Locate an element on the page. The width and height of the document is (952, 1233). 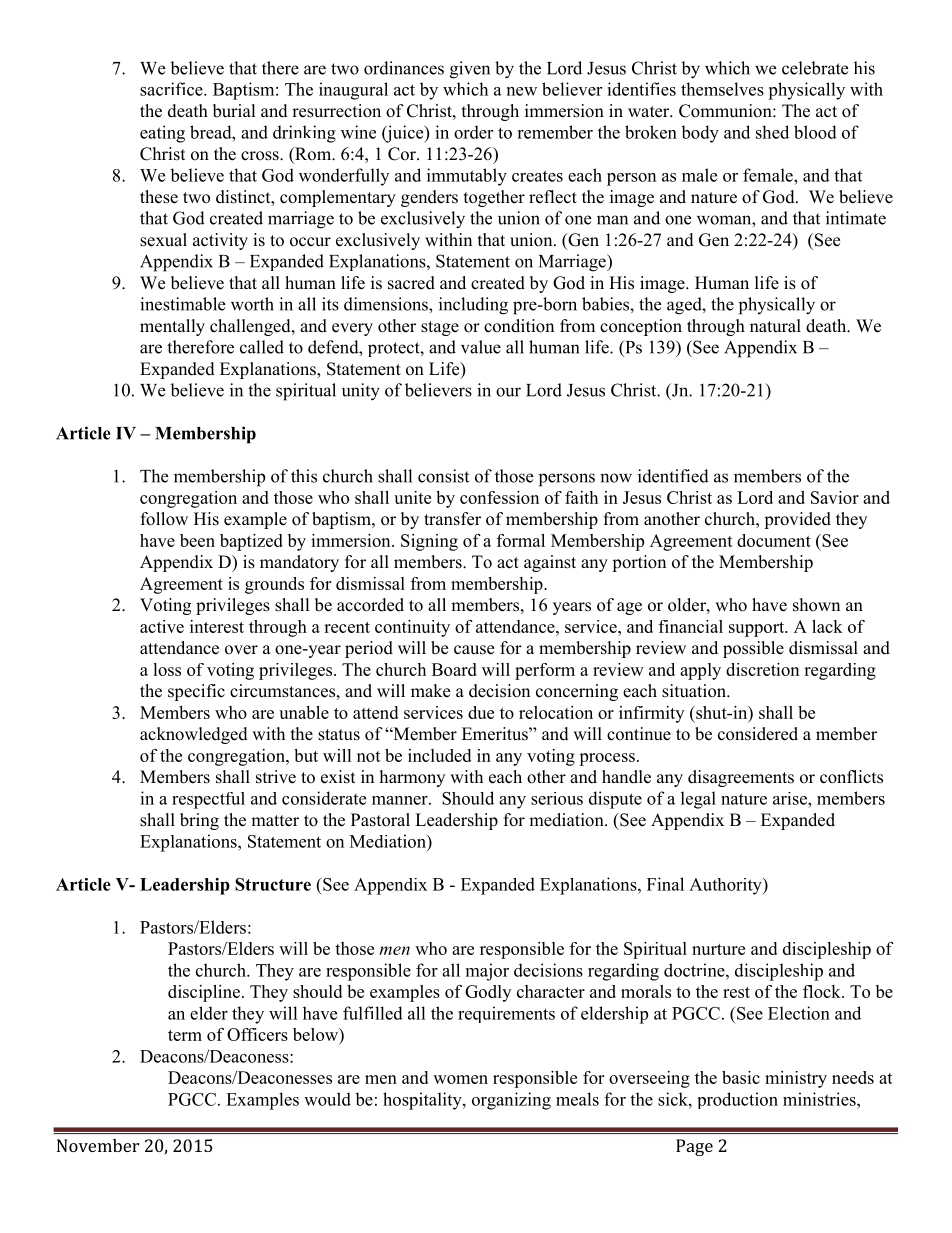
sacrifice is located at coordinates (172, 89).
